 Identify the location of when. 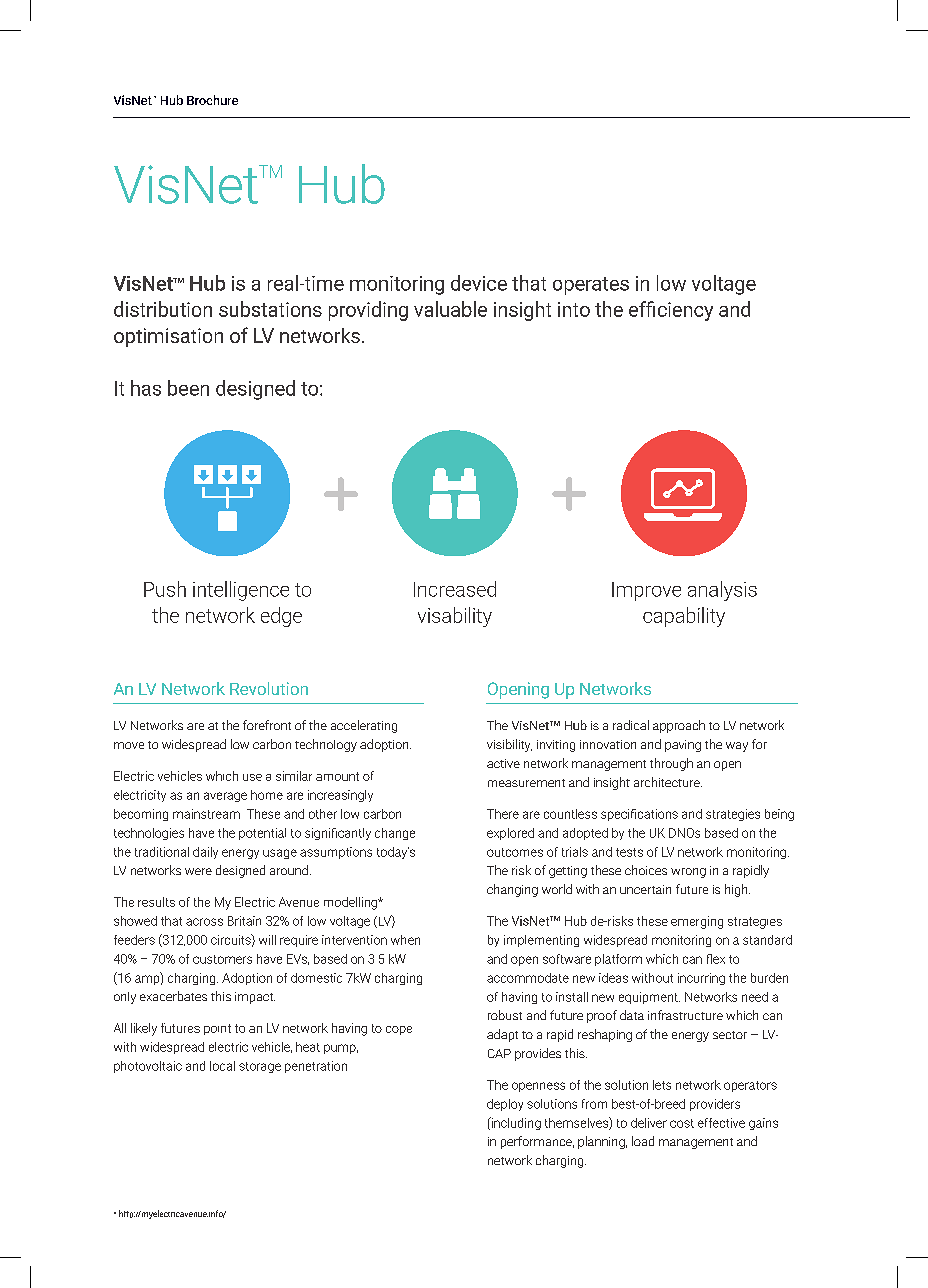
(405, 940).
